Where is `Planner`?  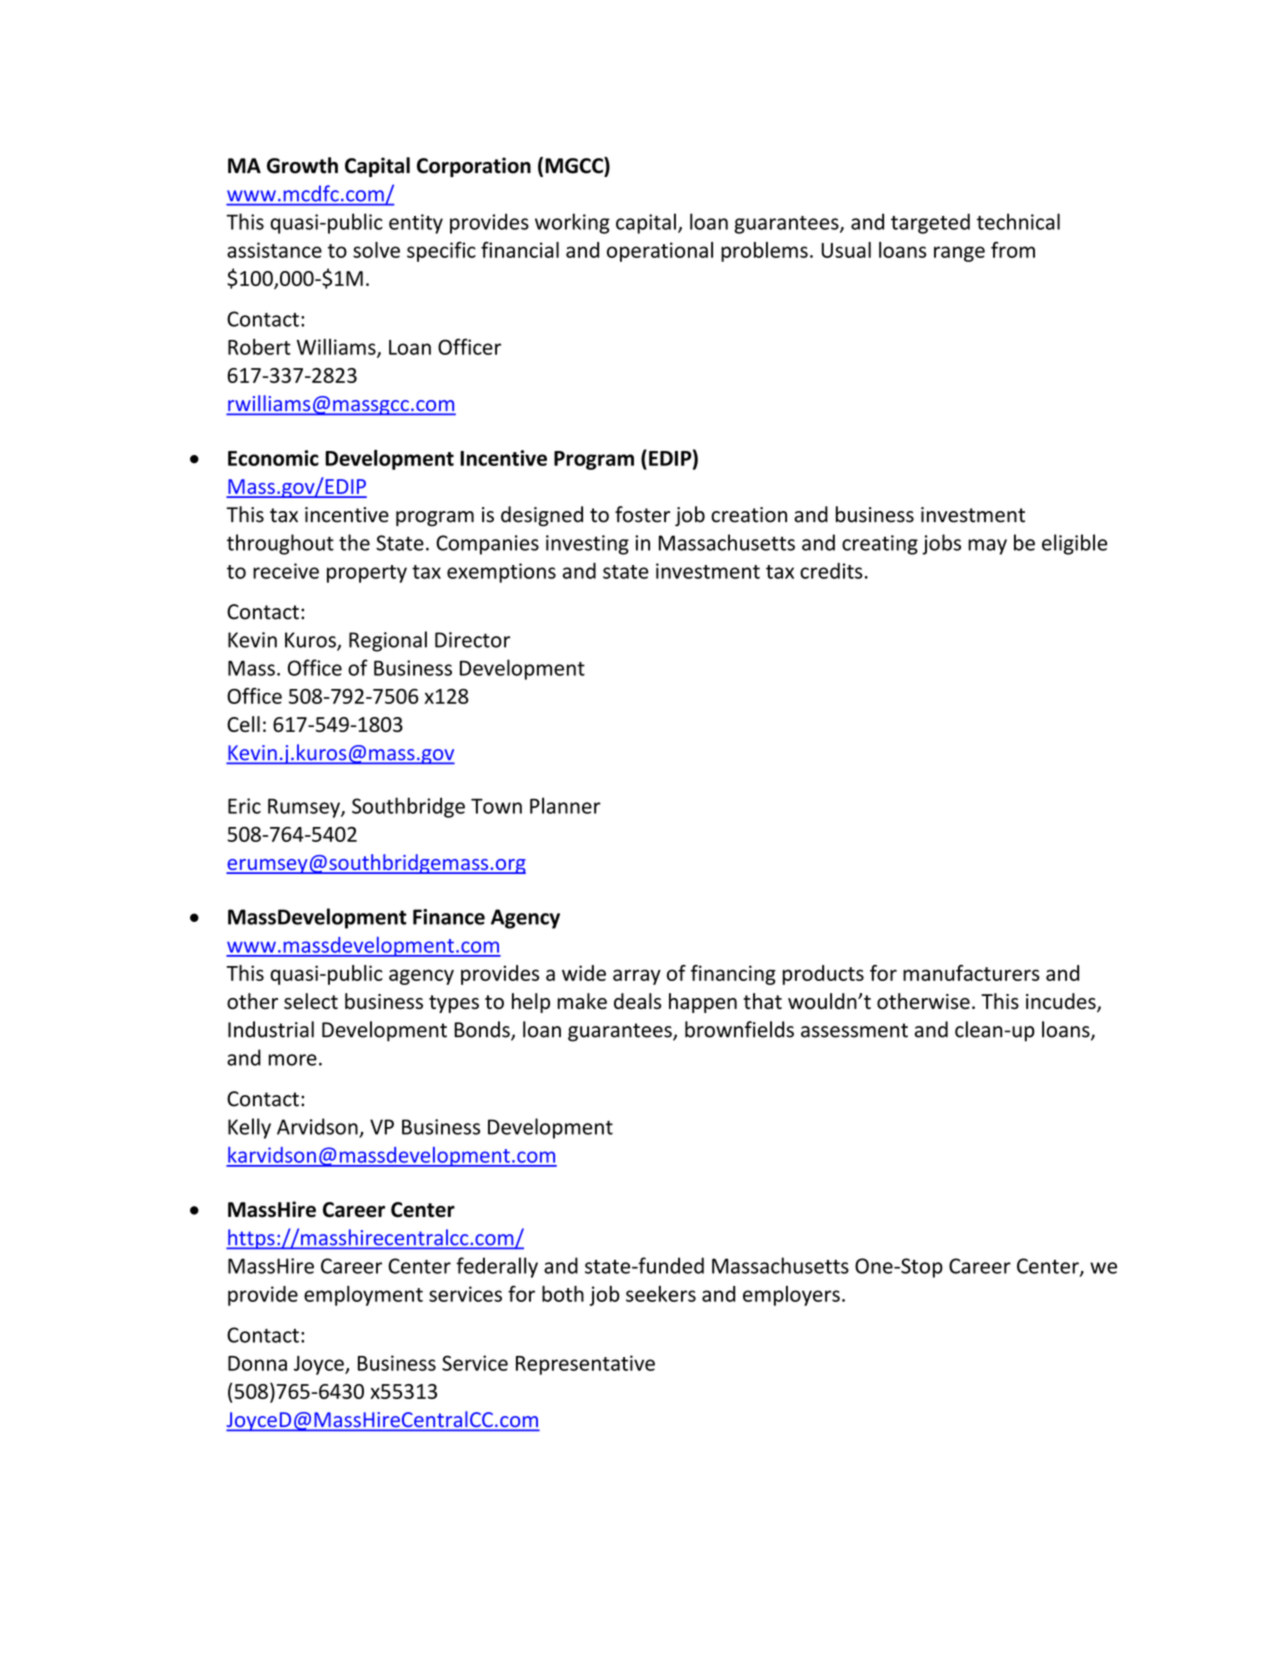
Planner is located at coordinates (565, 805).
